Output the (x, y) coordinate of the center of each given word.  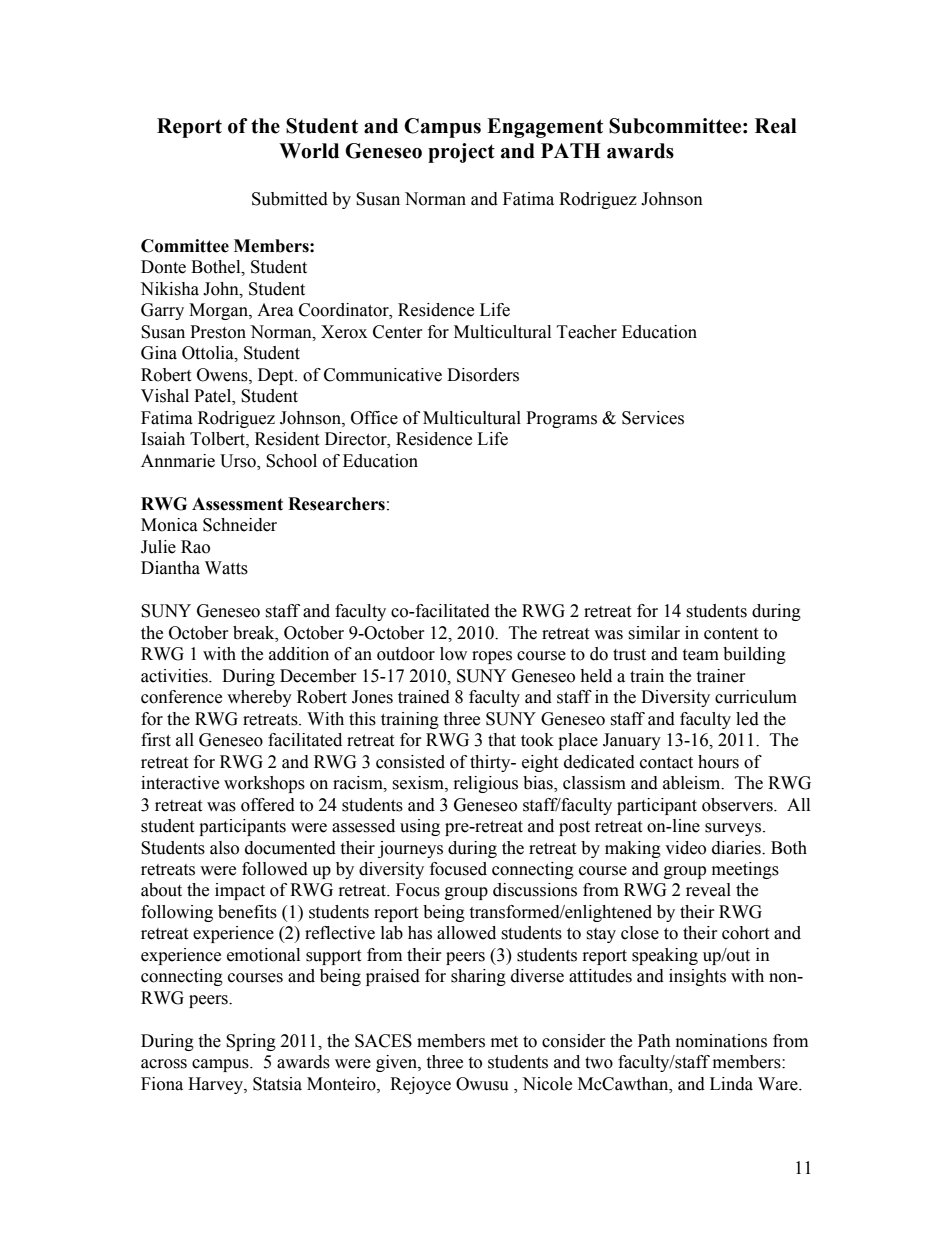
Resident (287, 439)
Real (776, 126)
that (502, 740)
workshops (264, 784)
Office (374, 418)
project (461, 153)
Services (653, 418)
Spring (251, 1042)
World (309, 151)
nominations (721, 1041)
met (504, 1042)
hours (718, 762)
